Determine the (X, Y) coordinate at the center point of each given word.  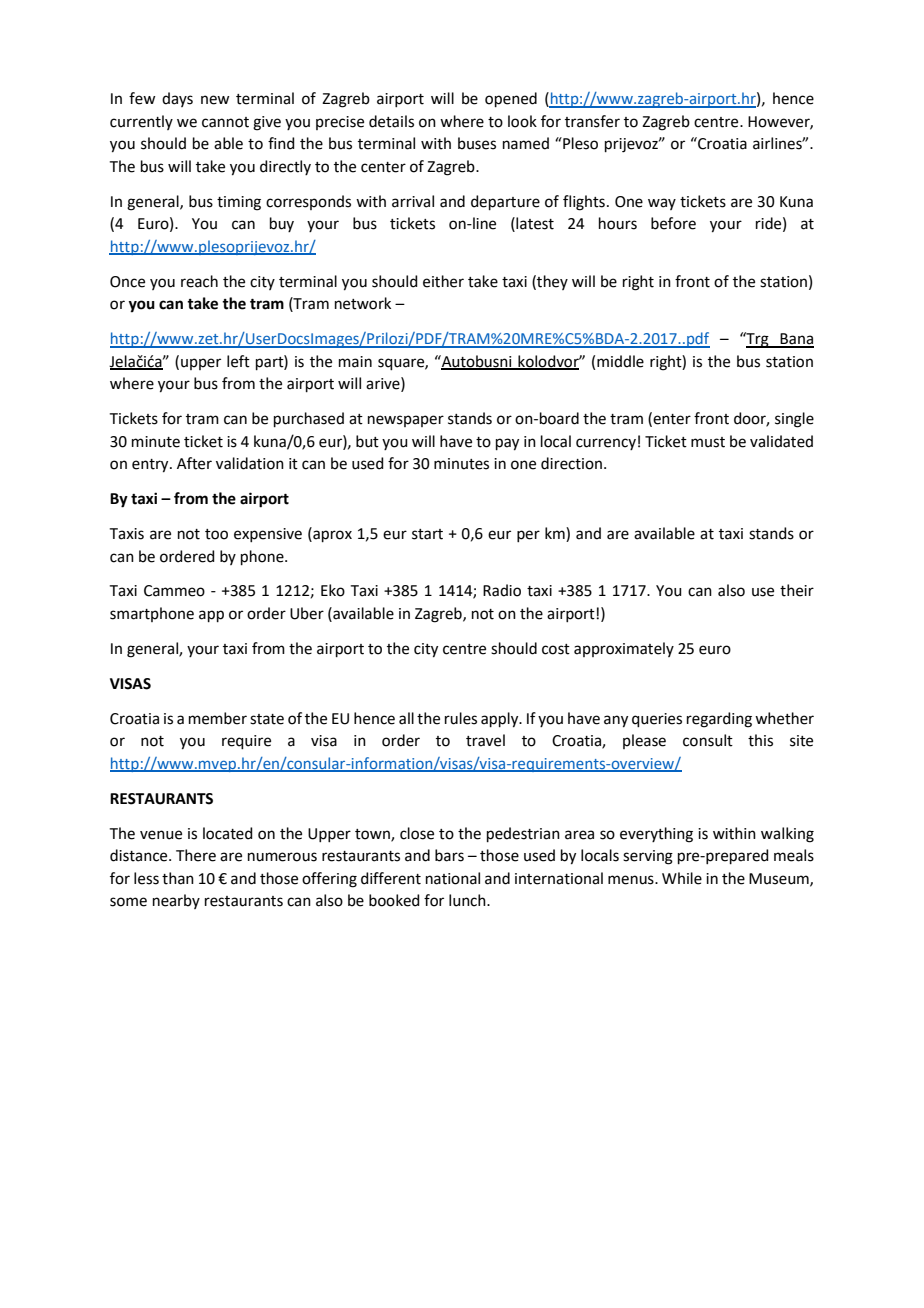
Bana (796, 340)
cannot (225, 122)
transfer (592, 121)
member (218, 718)
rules (461, 718)
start (427, 534)
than (178, 878)
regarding (719, 720)
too (216, 534)
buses (477, 143)
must (708, 442)
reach (199, 281)
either (443, 281)
